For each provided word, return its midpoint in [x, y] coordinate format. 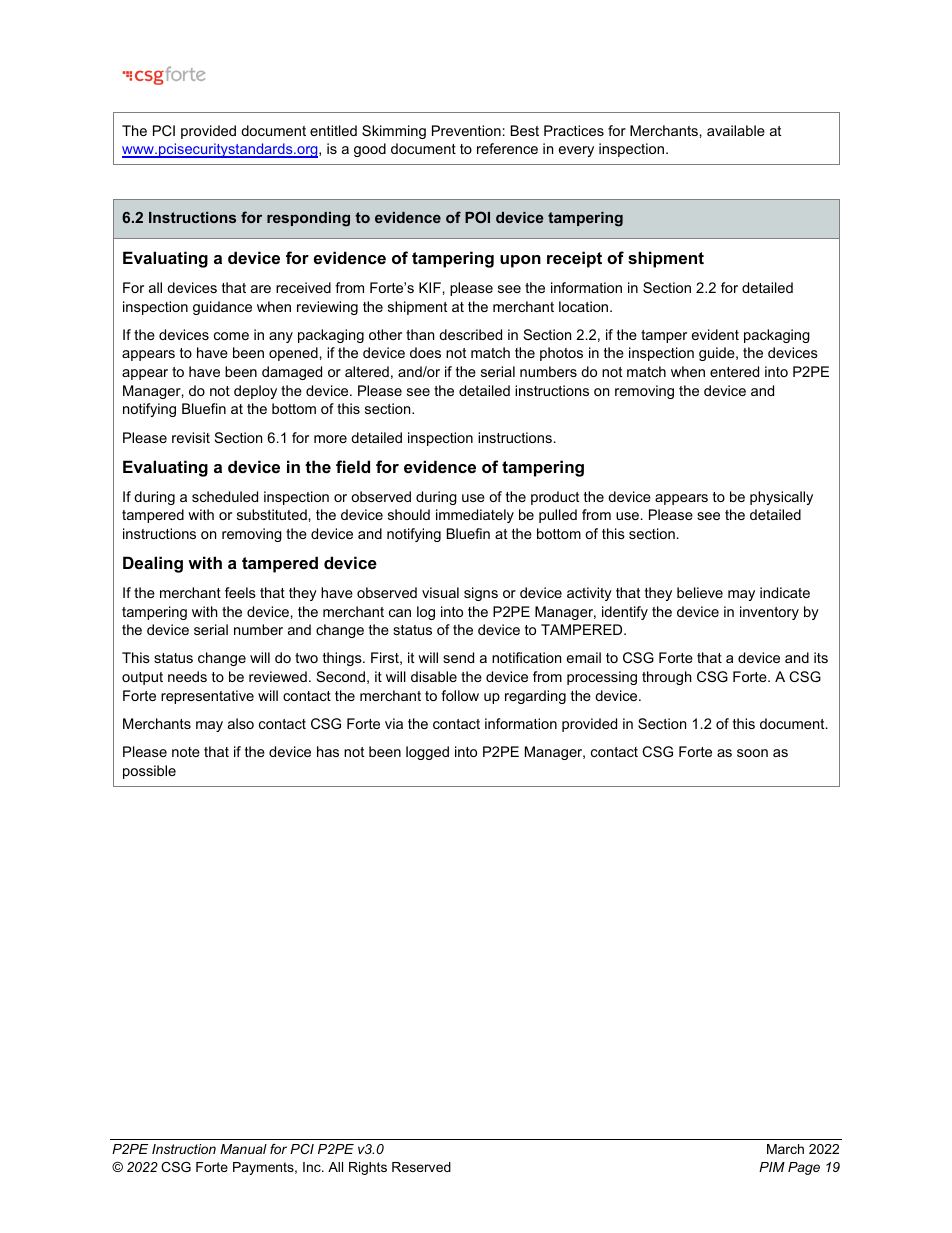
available [736, 130]
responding [308, 219]
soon [752, 753]
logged [427, 753]
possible [149, 772]
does [425, 352]
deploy [255, 392]
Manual [243, 1149]
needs [187, 676]
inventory [769, 613]
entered [734, 371]
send [458, 657]
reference [507, 148]
